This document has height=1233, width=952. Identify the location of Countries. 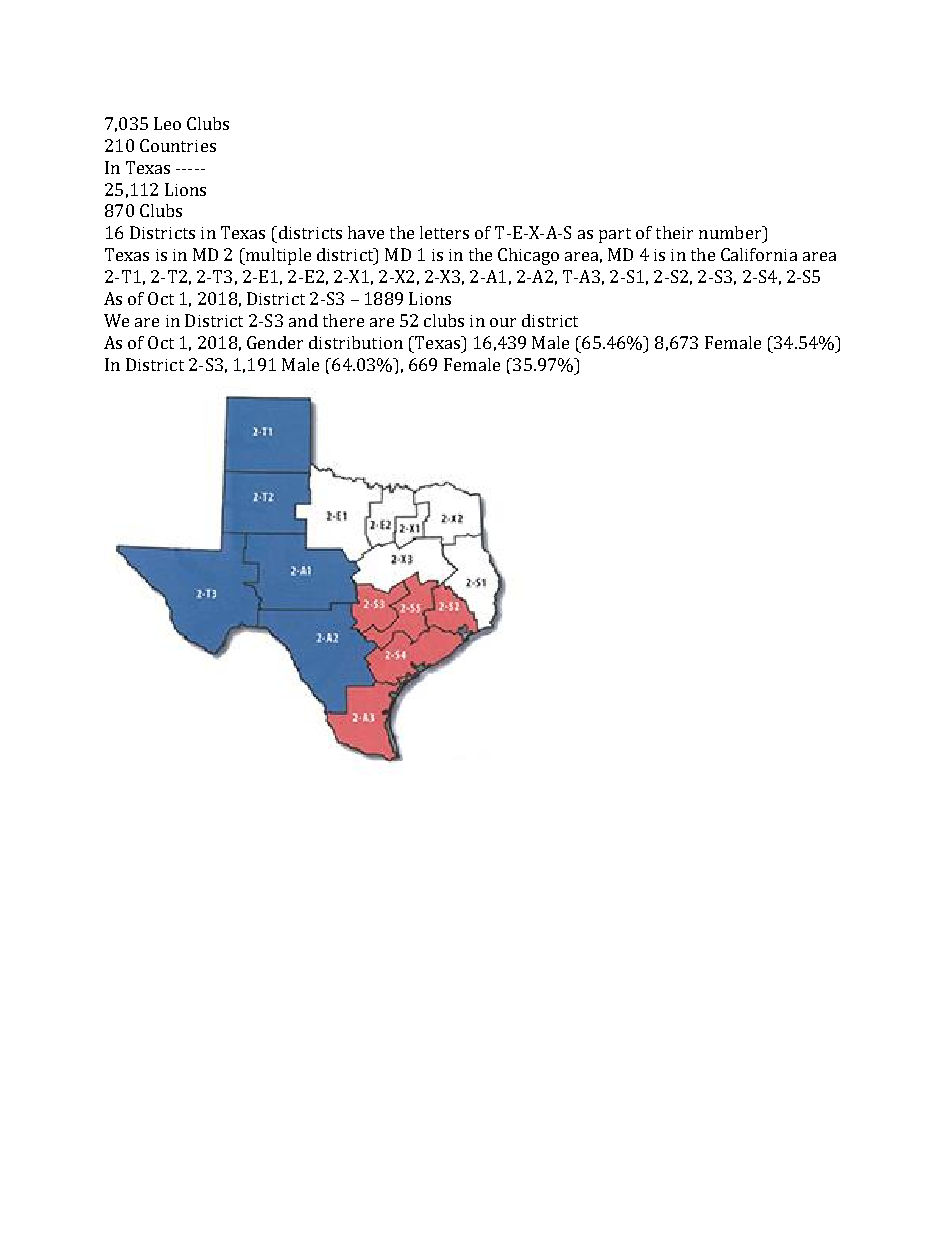
(178, 145).
